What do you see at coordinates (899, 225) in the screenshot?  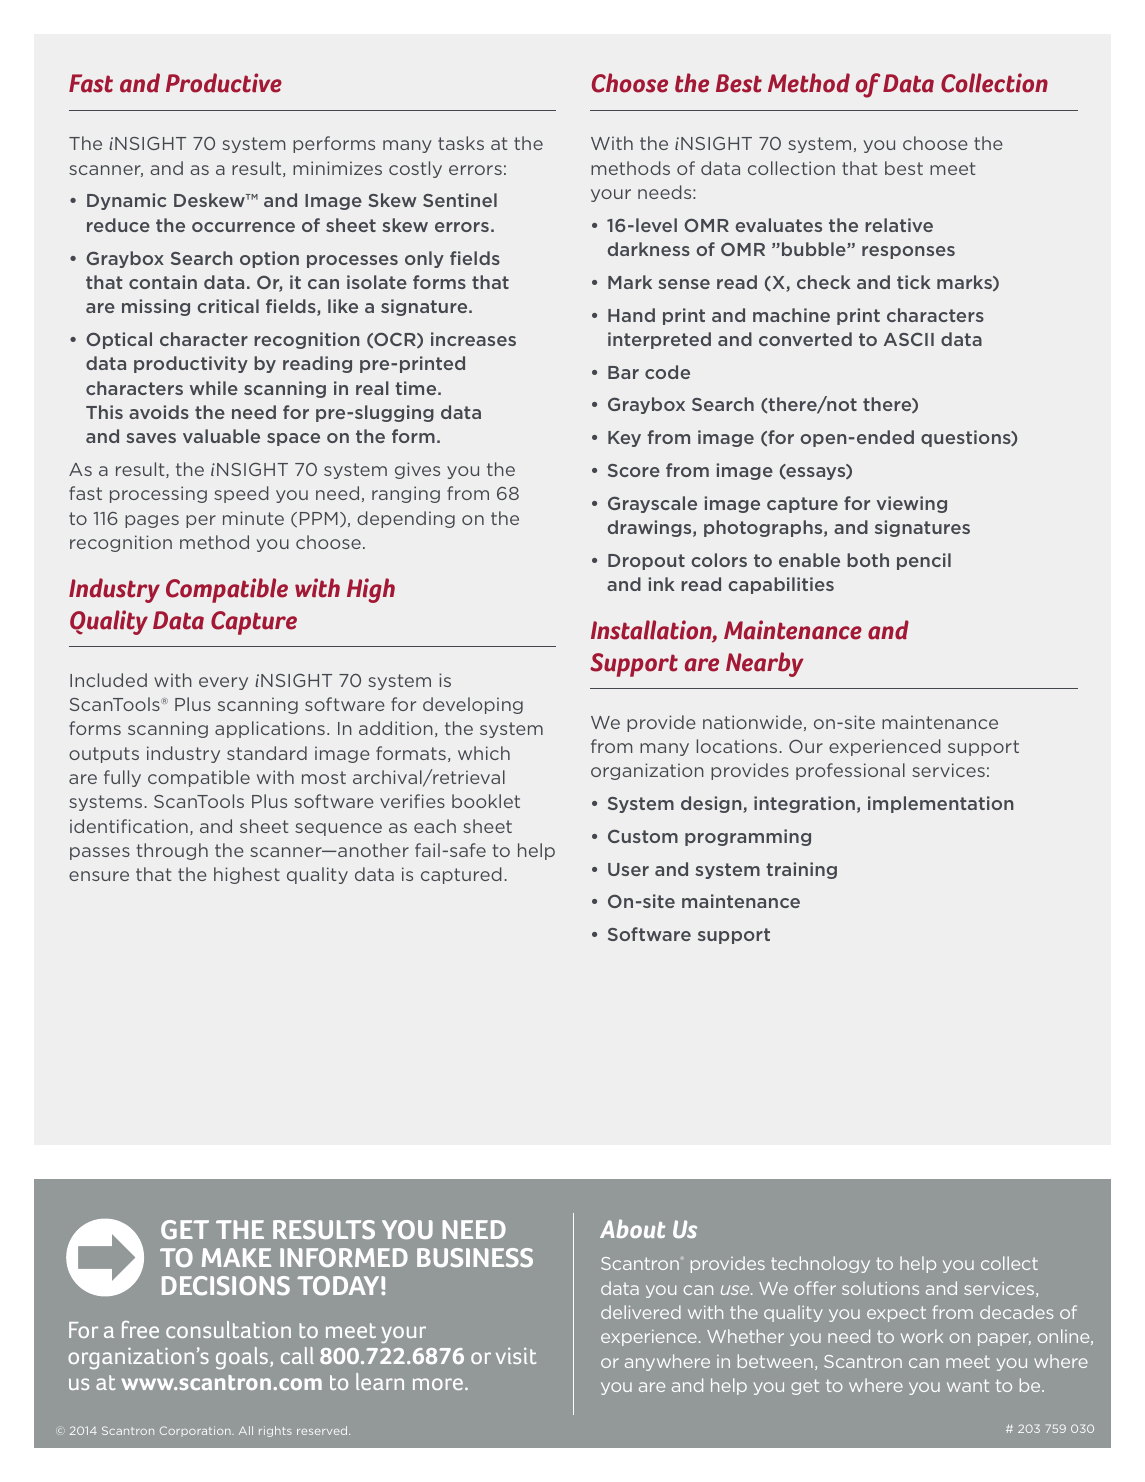 I see `relative` at bounding box center [899, 225].
